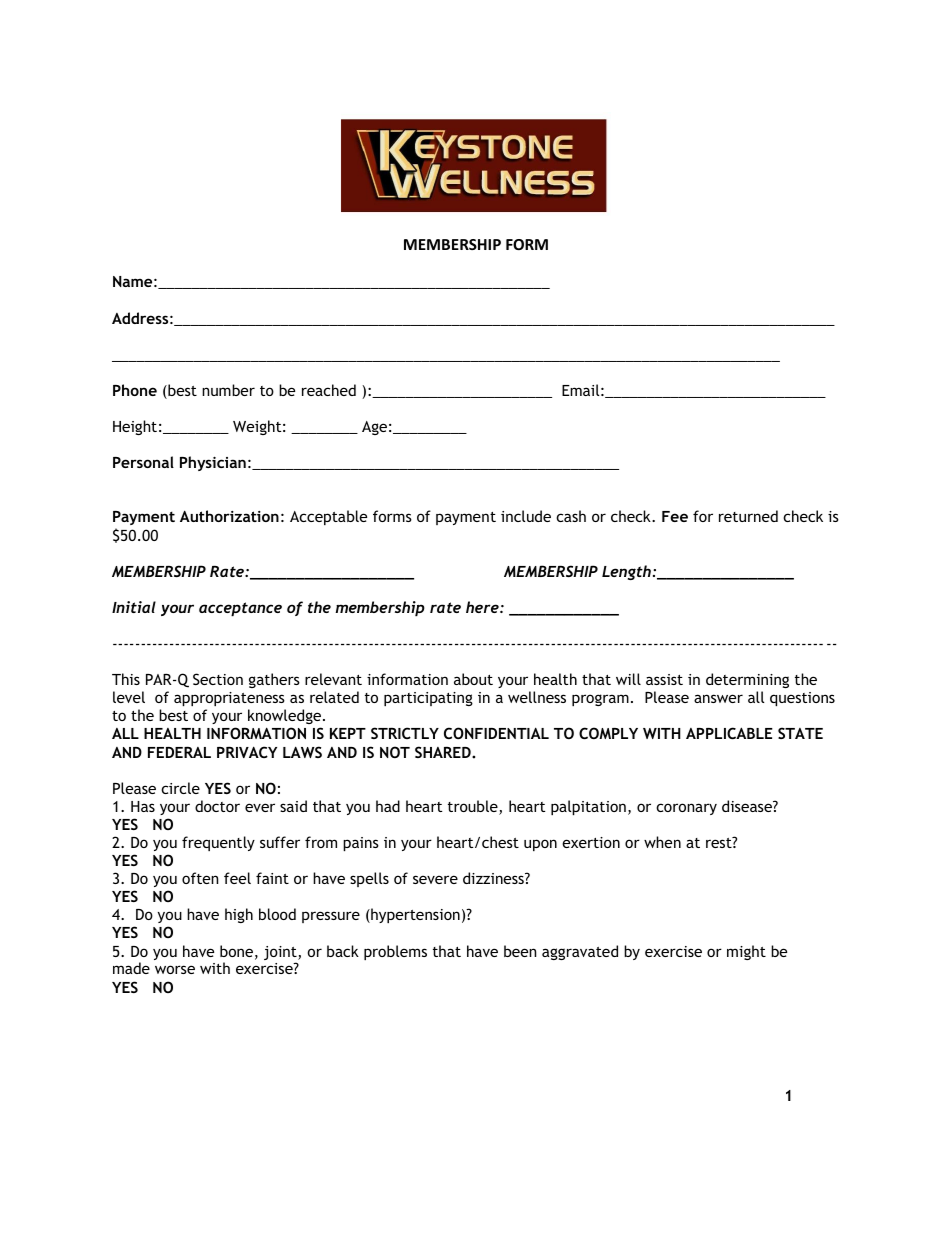  What do you see at coordinates (240, 609) in the image?
I see `acceptance` at bounding box center [240, 609].
